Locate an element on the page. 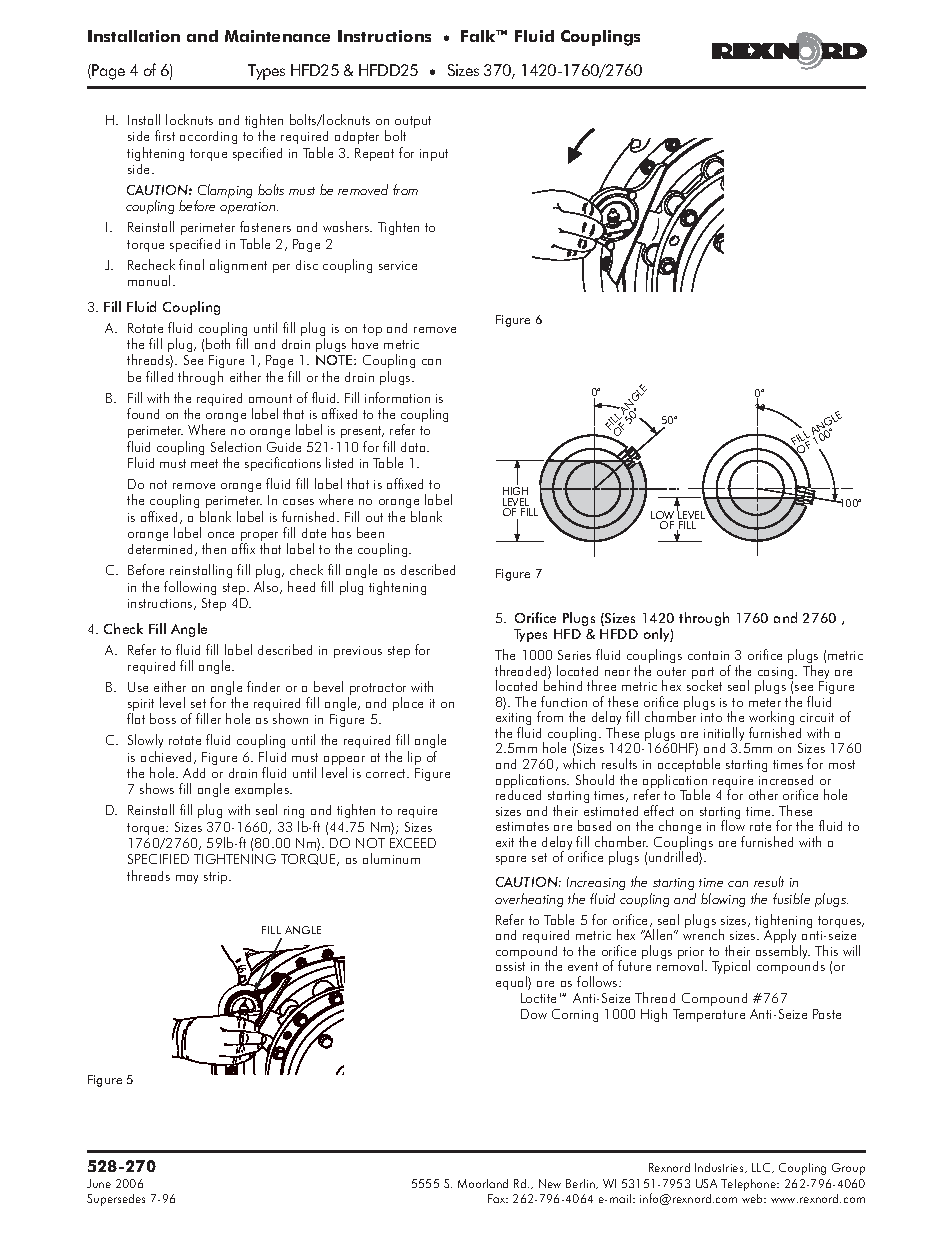 The image size is (952, 1233). first is located at coordinates (165, 135).
